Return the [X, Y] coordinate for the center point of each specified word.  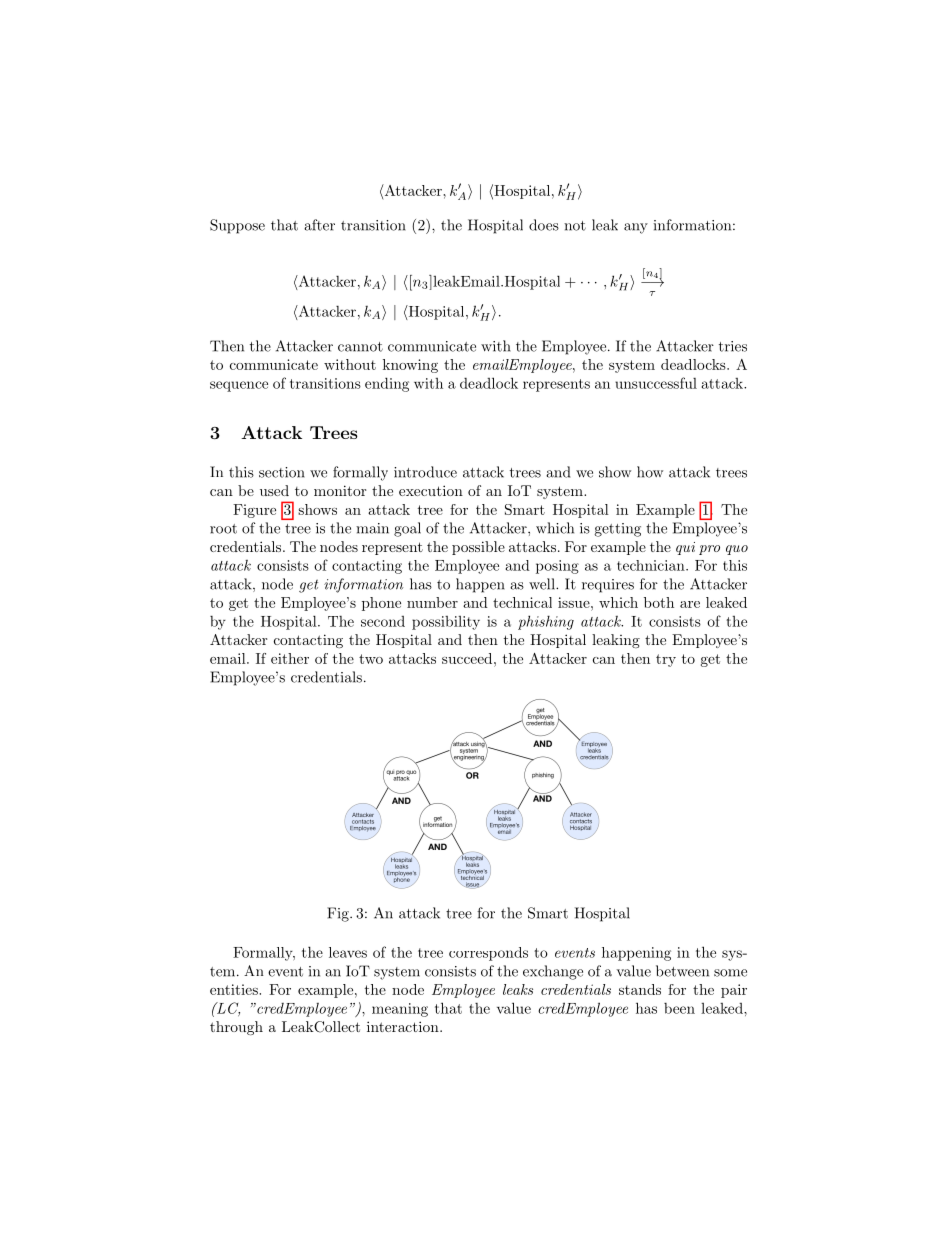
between [682, 971]
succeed [467, 658]
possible [478, 548]
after [319, 225]
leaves [348, 952]
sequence [239, 386]
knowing [410, 366]
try [666, 660]
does [544, 225]
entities [235, 989]
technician [652, 565]
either [290, 658]
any [636, 228]
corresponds [488, 954]
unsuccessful [656, 383]
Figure [254, 511]
